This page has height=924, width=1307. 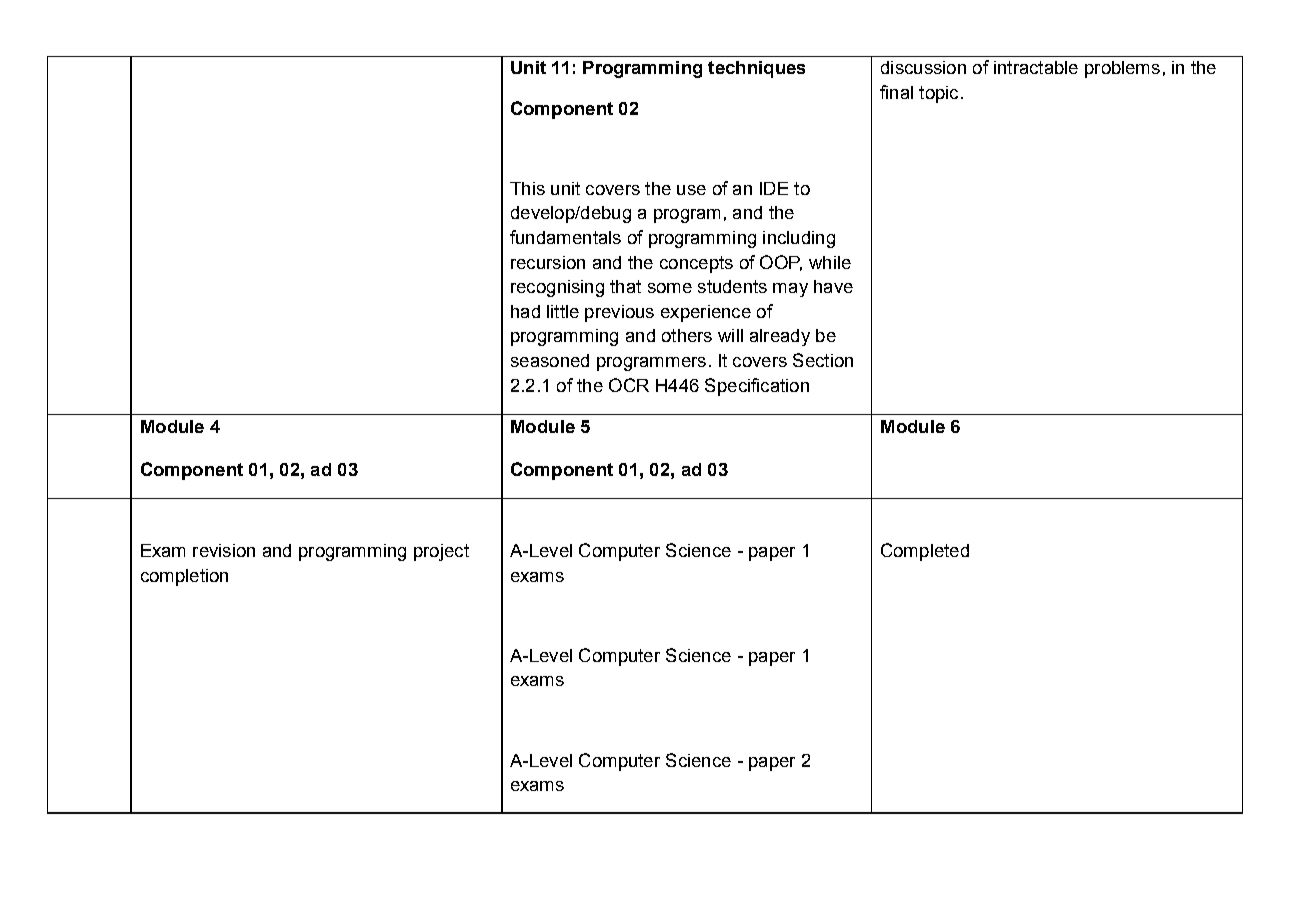 I want to click on Specification, so click(x=757, y=387).
